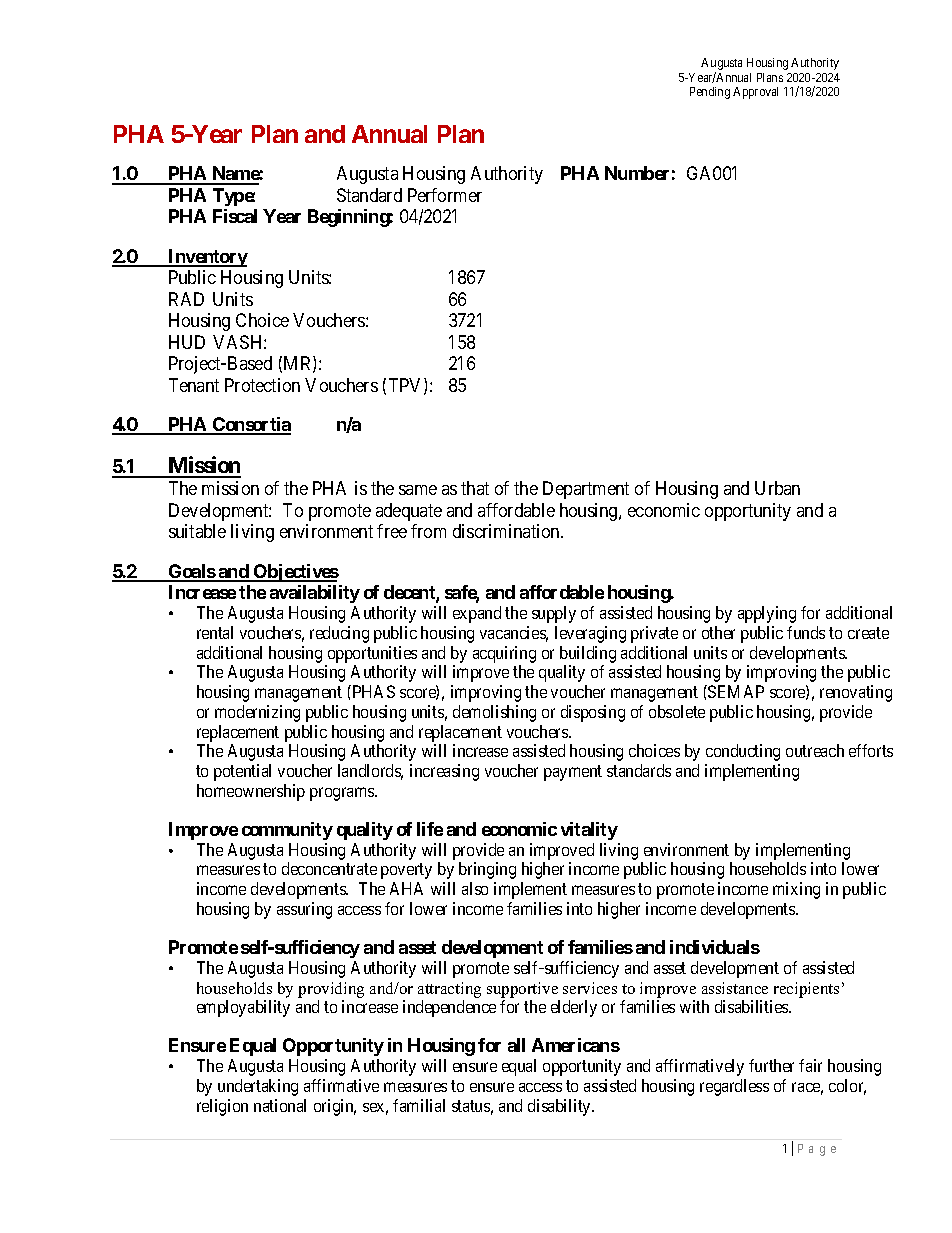  I want to click on Performer, so click(445, 195).
